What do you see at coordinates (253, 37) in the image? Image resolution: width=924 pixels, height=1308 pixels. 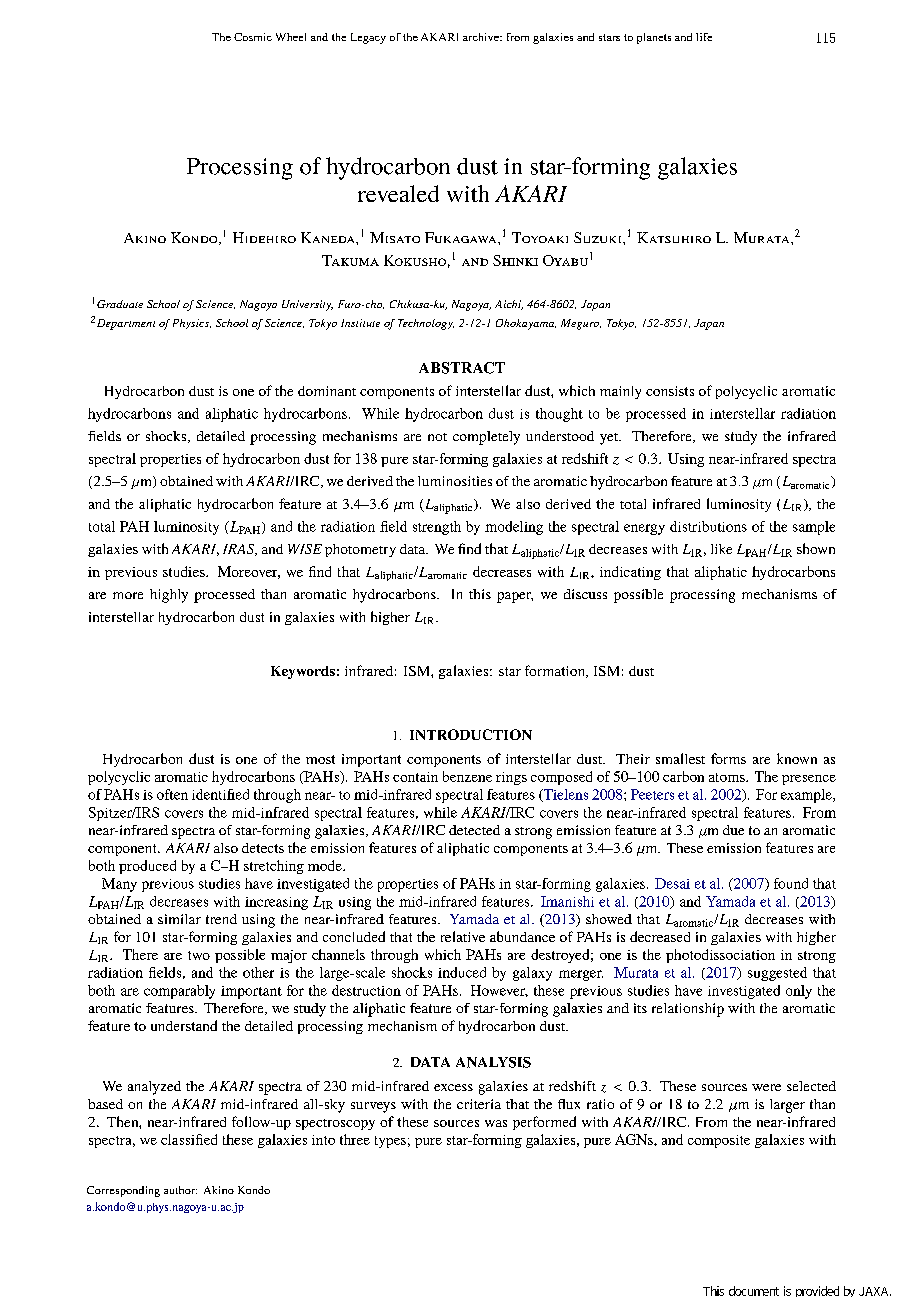 I see `Cosmic` at bounding box center [253, 37].
